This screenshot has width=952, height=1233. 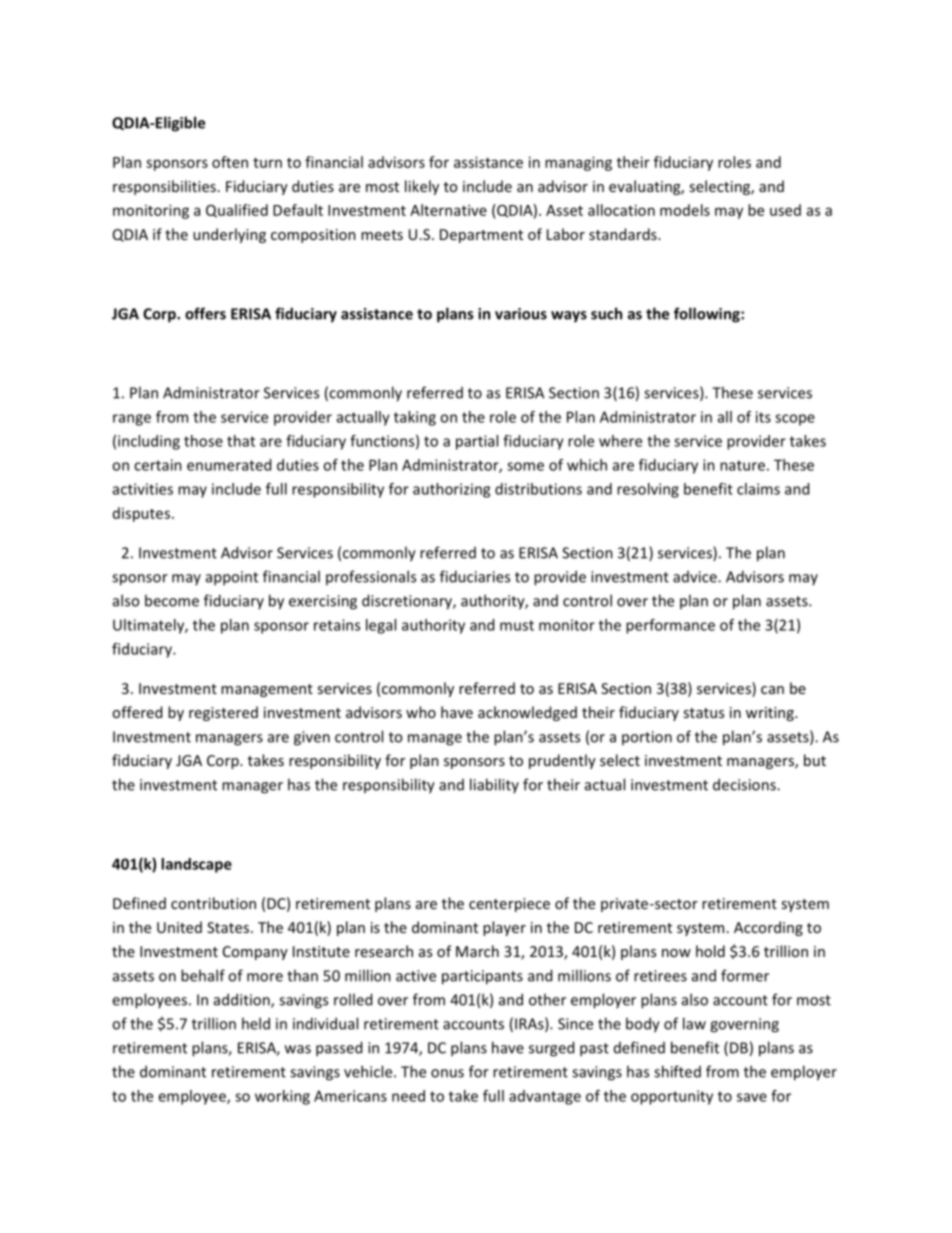 What do you see at coordinates (685, 210) in the screenshot?
I see `models` at bounding box center [685, 210].
